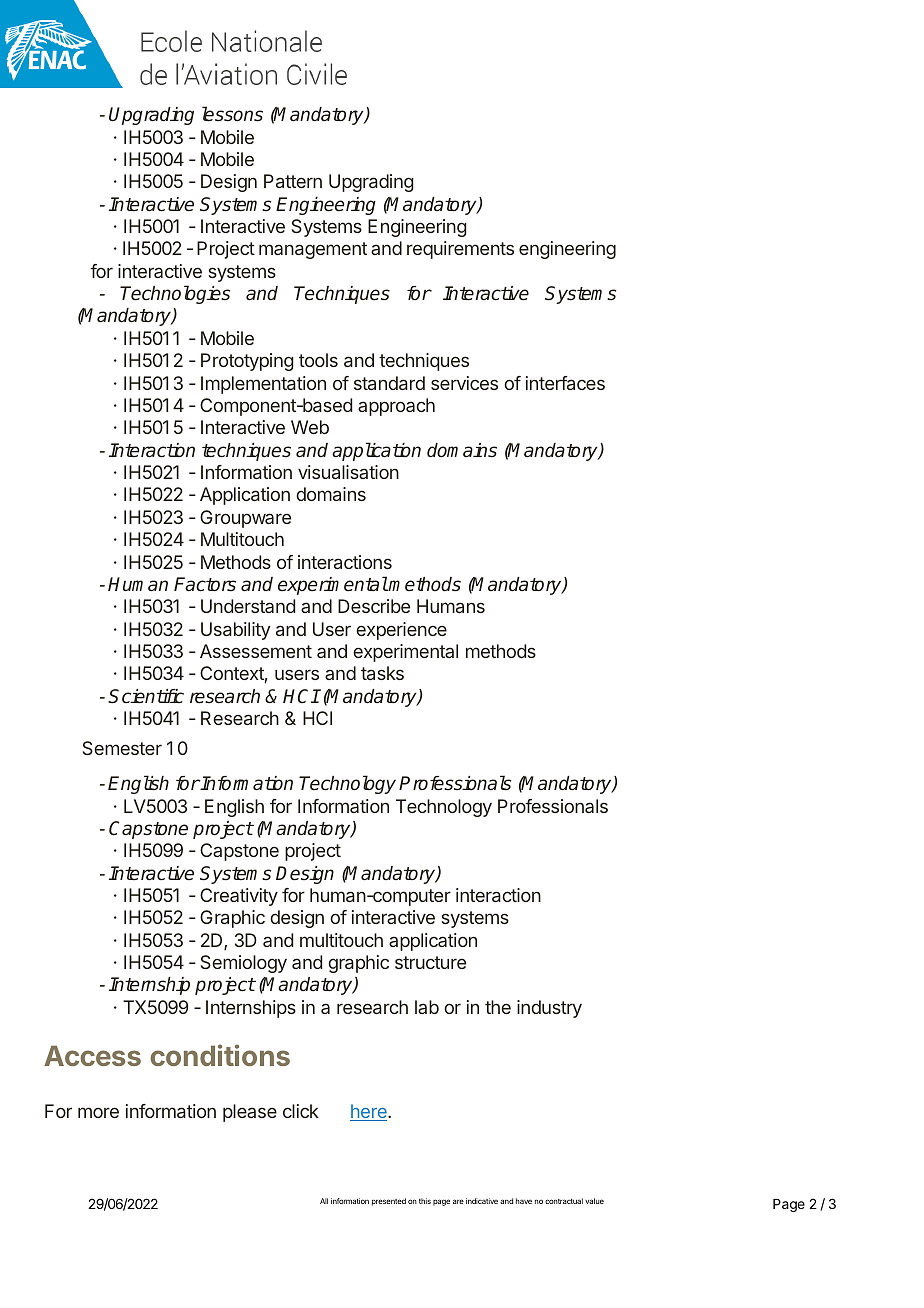 This image has height=1308, width=924. What do you see at coordinates (427, 1007) in the image?
I see `lab` at bounding box center [427, 1007].
